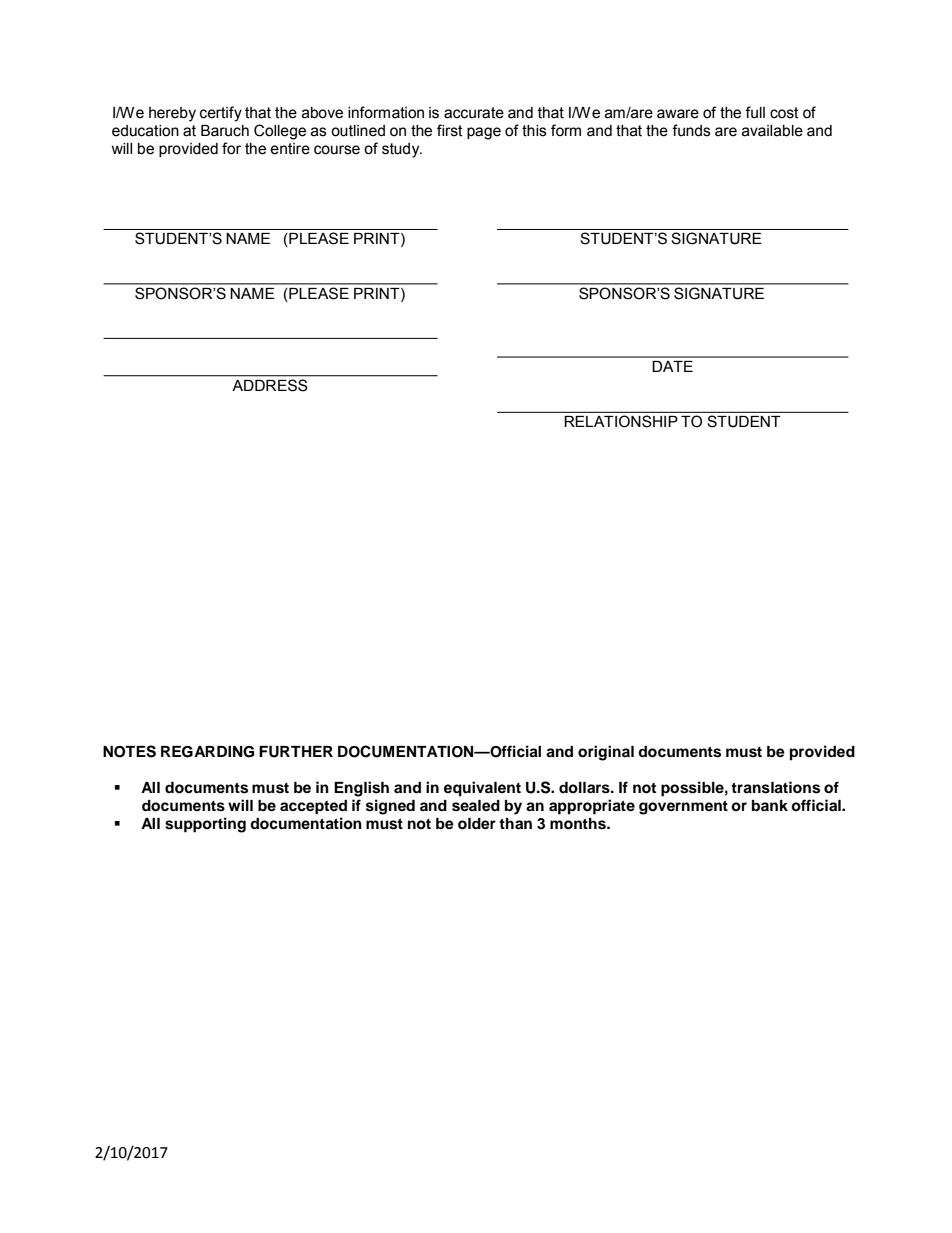 The height and width of the screenshot is (1233, 952). I want to click on government, so click(683, 808).
